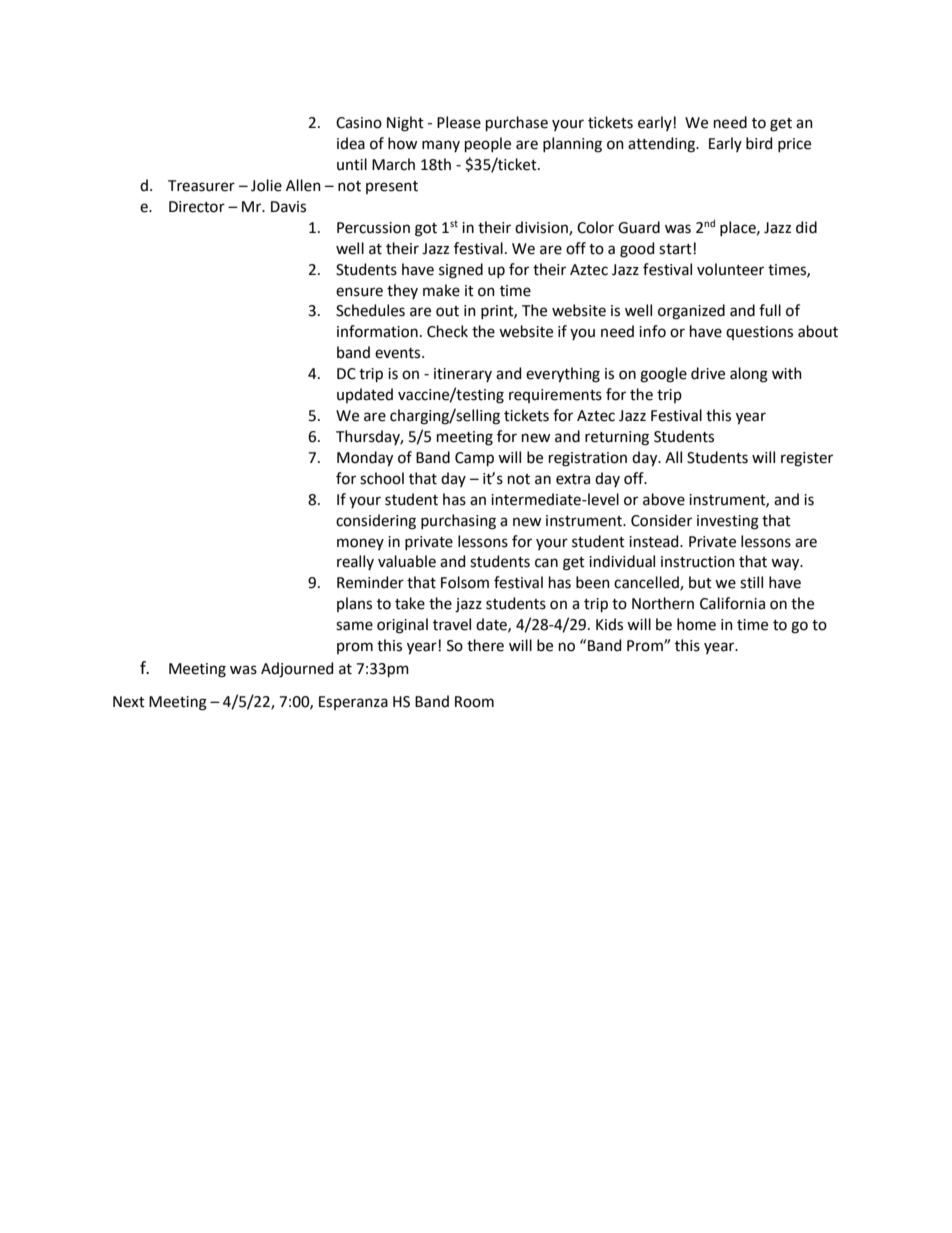  What do you see at coordinates (458, 522) in the screenshot?
I see `purchasing` at bounding box center [458, 522].
